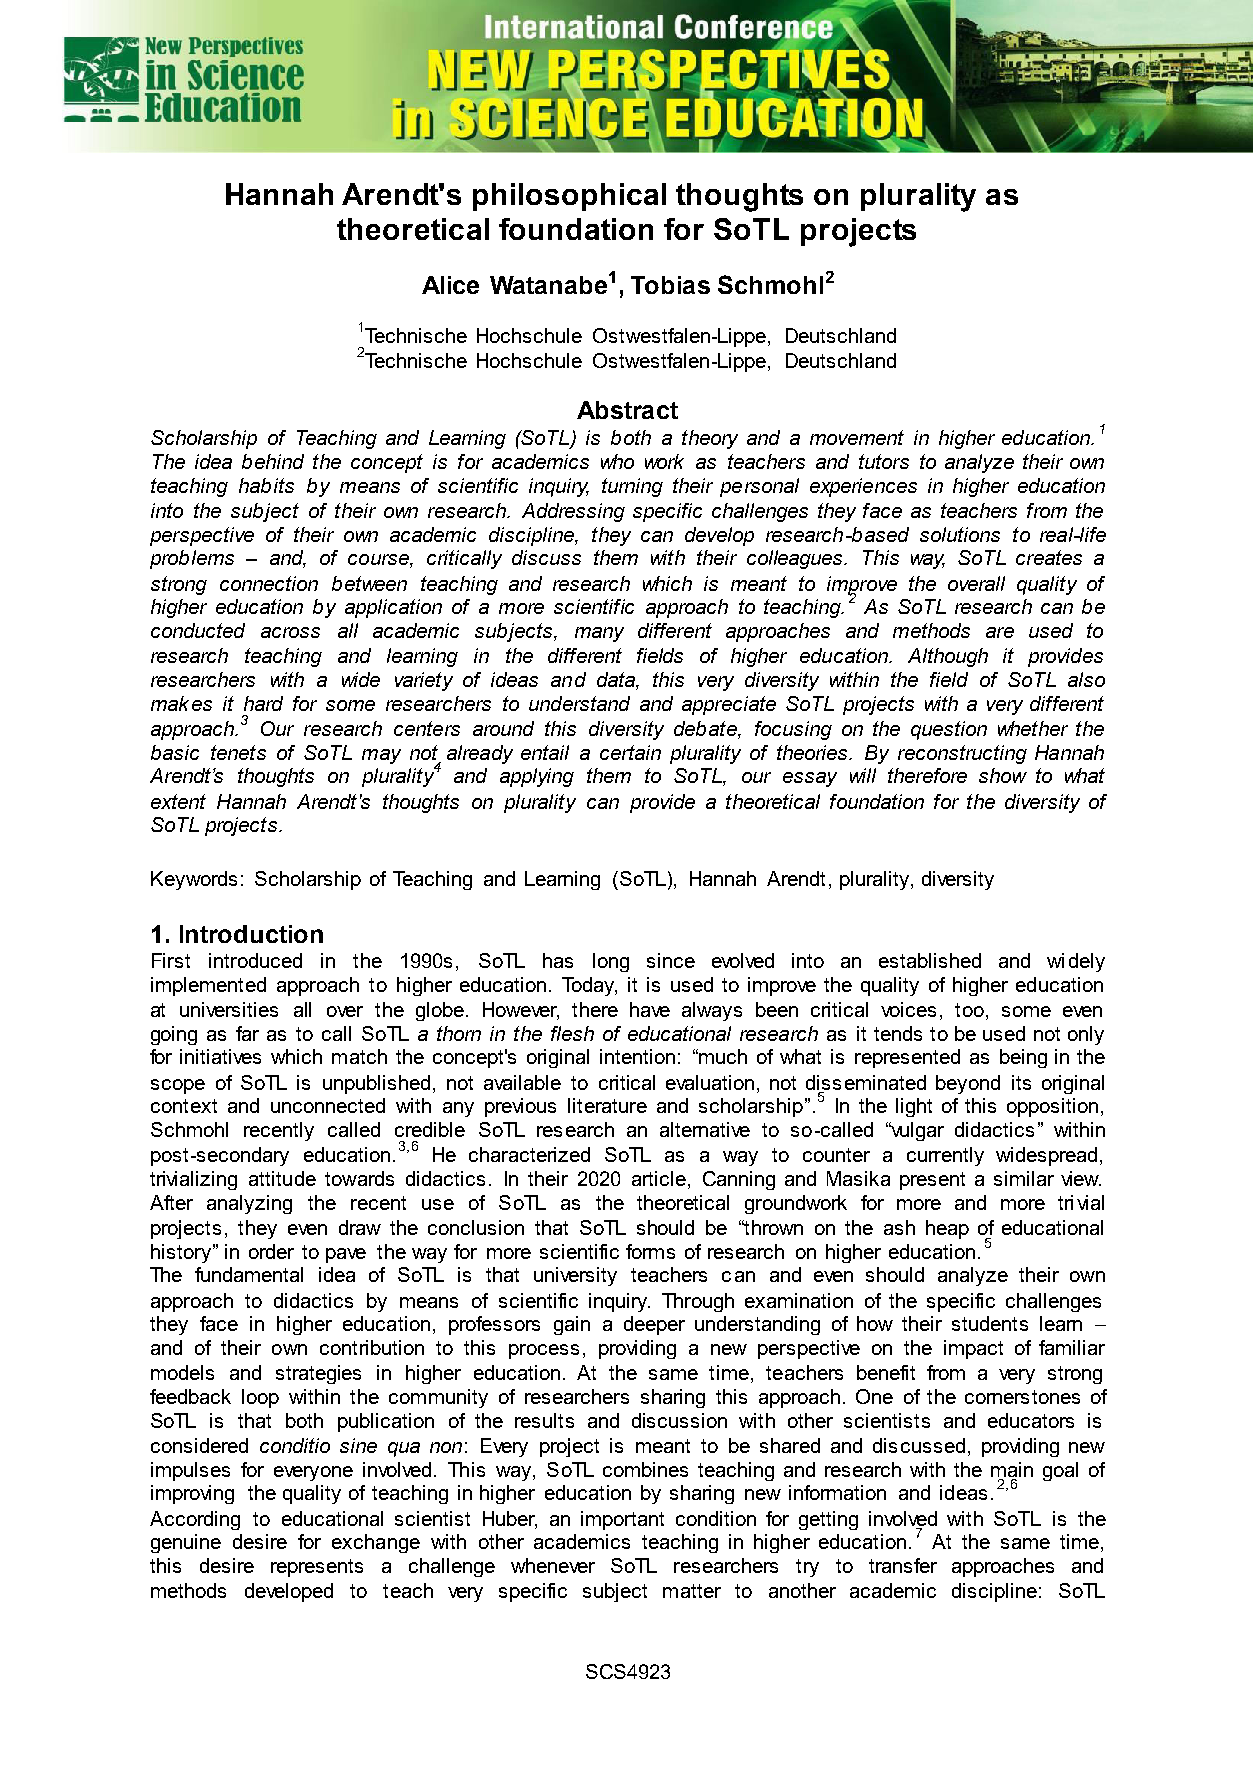 This document has height=1772, width=1253. Describe the element at coordinates (857, 437) in the document. I see `movement` at that location.
